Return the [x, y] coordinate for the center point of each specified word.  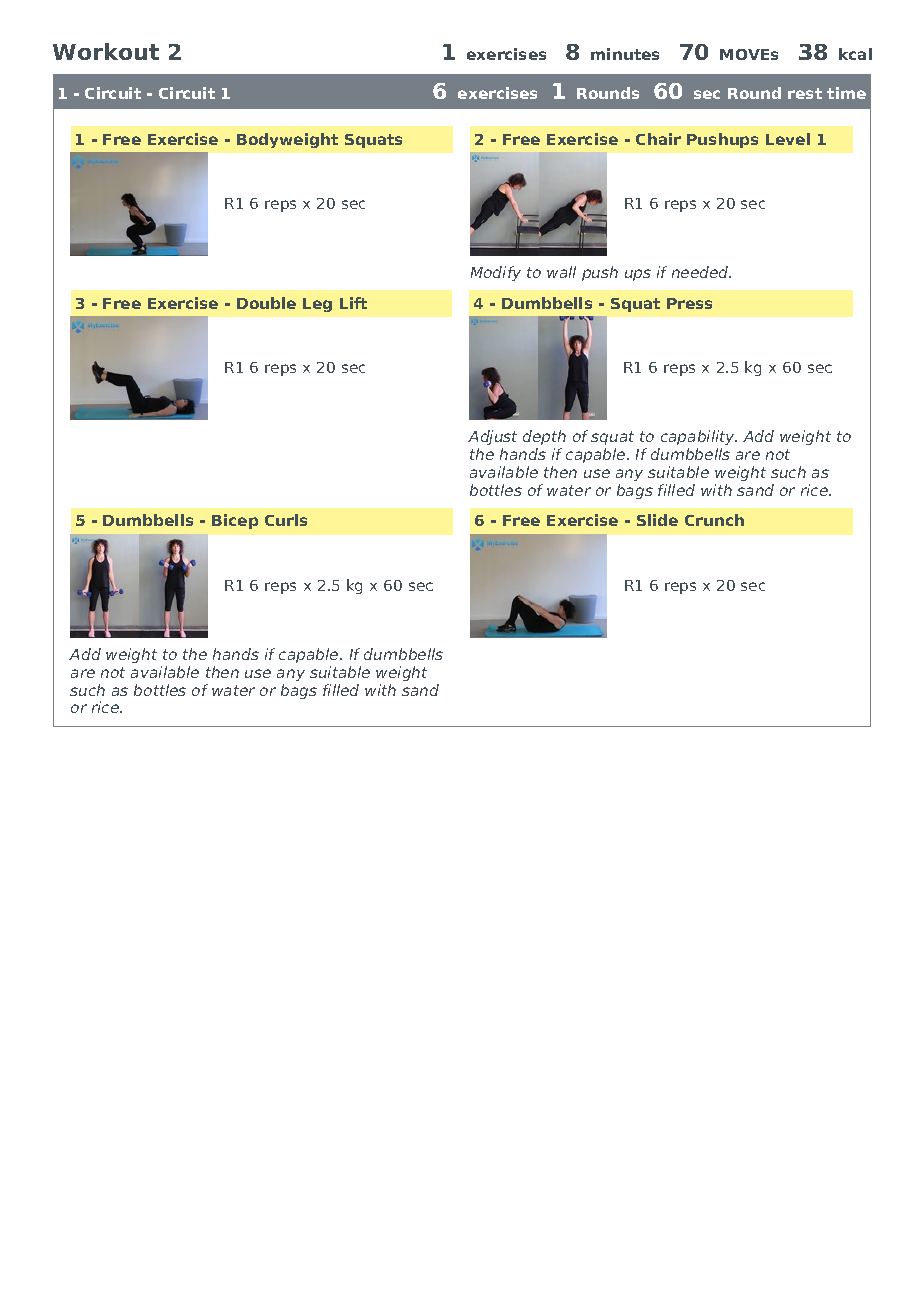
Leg [317, 305]
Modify [496, 273]
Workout [106, 51]
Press [689, 303]
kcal [855, 54]
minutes [625, 54]
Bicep [235, 521]
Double [266, 303]
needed [701, 272]
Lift [353, 303]
